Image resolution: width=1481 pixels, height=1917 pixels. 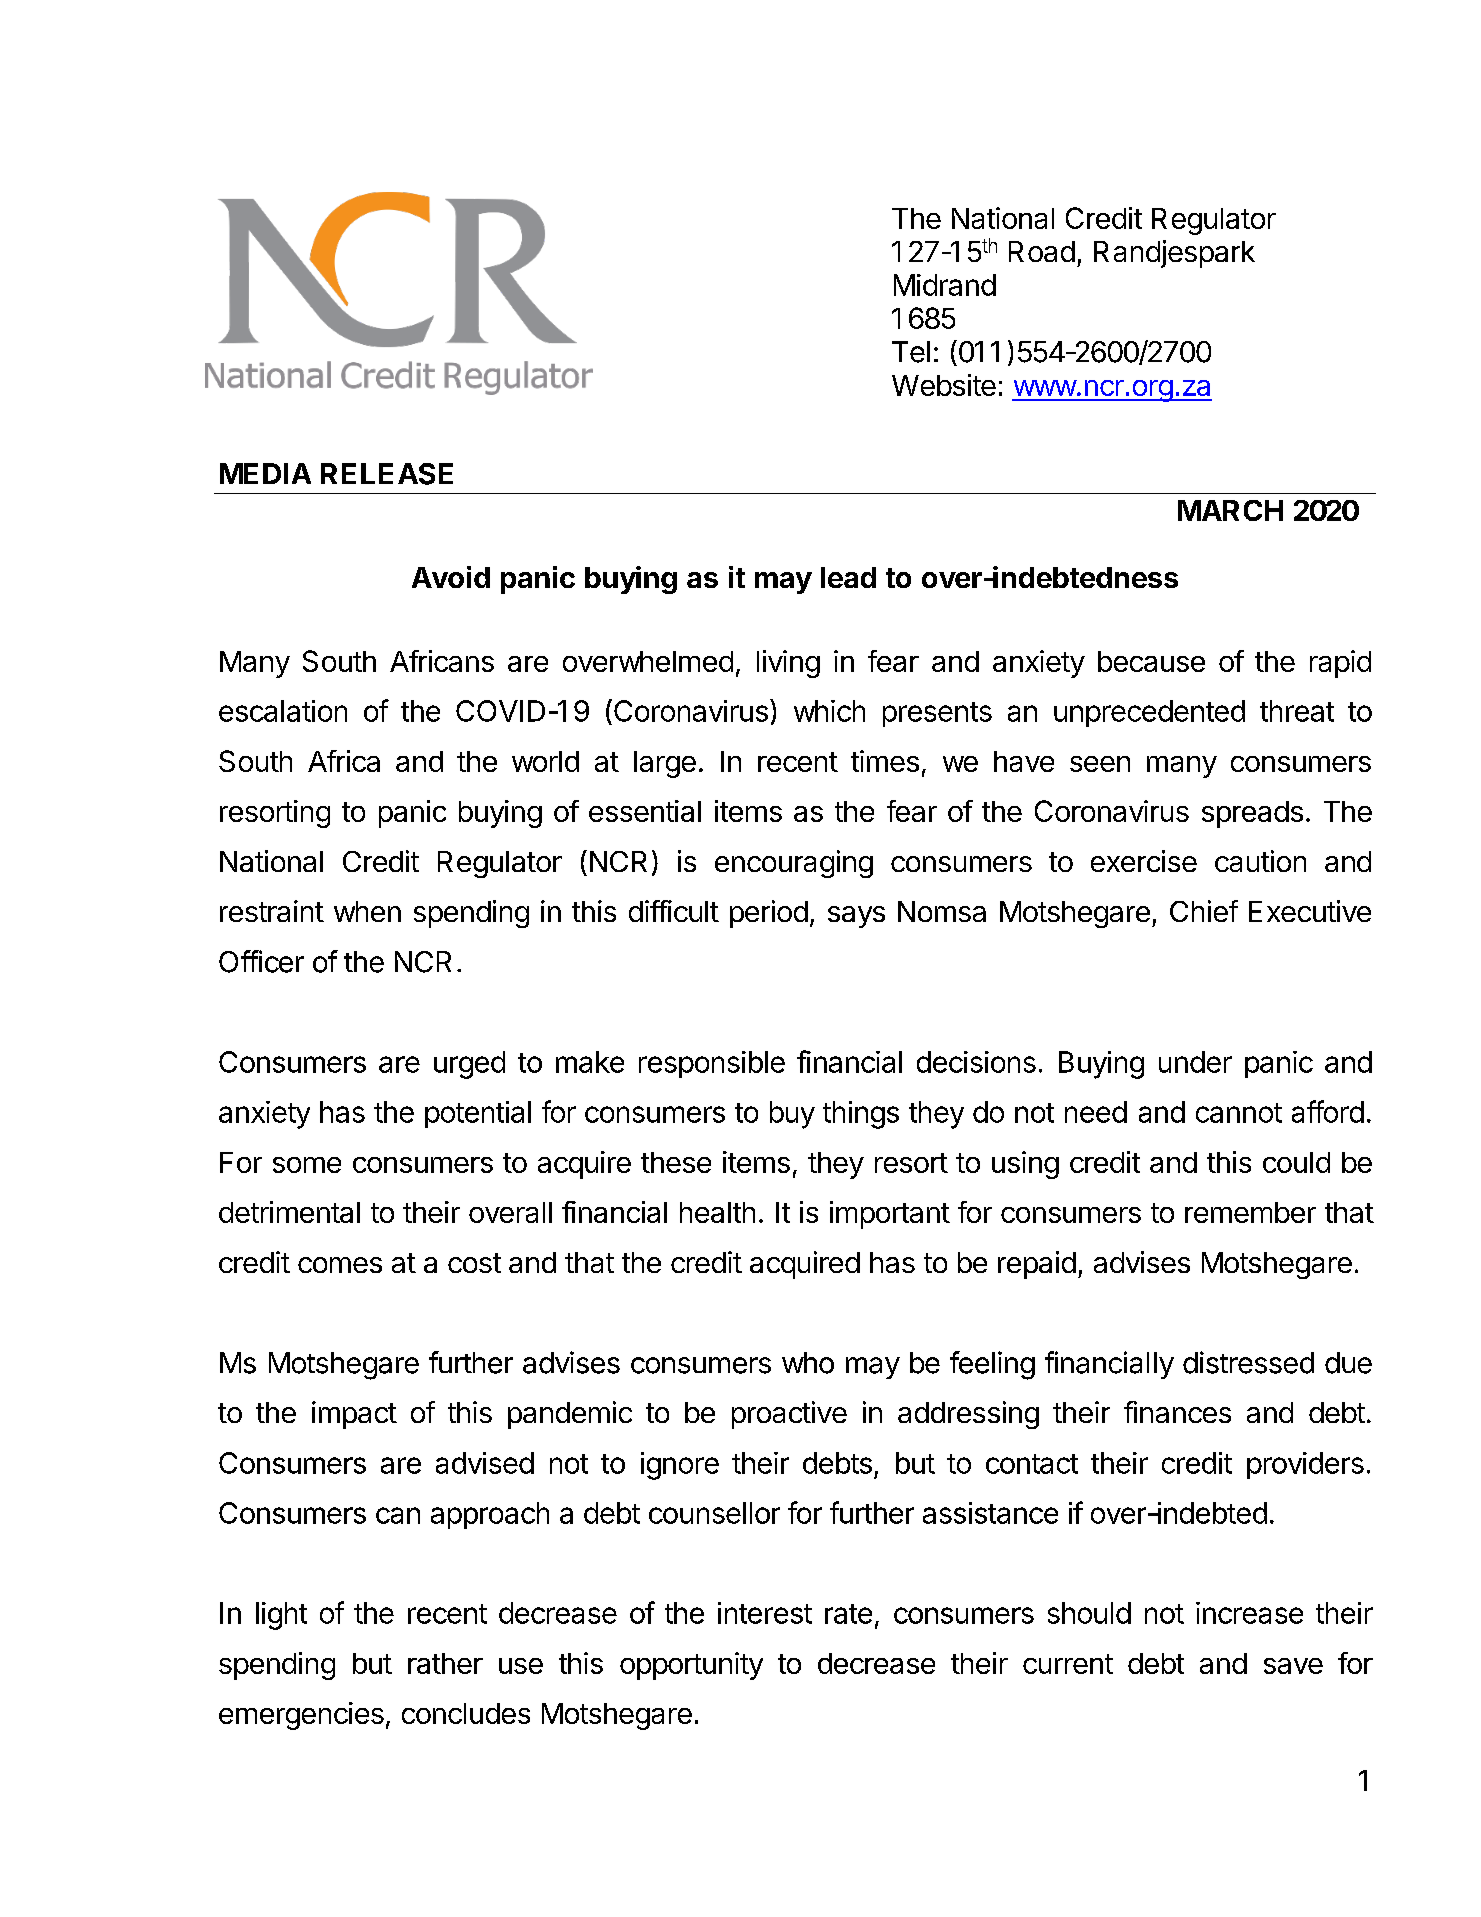 I want to click on which, so click(x=829, y=711).
